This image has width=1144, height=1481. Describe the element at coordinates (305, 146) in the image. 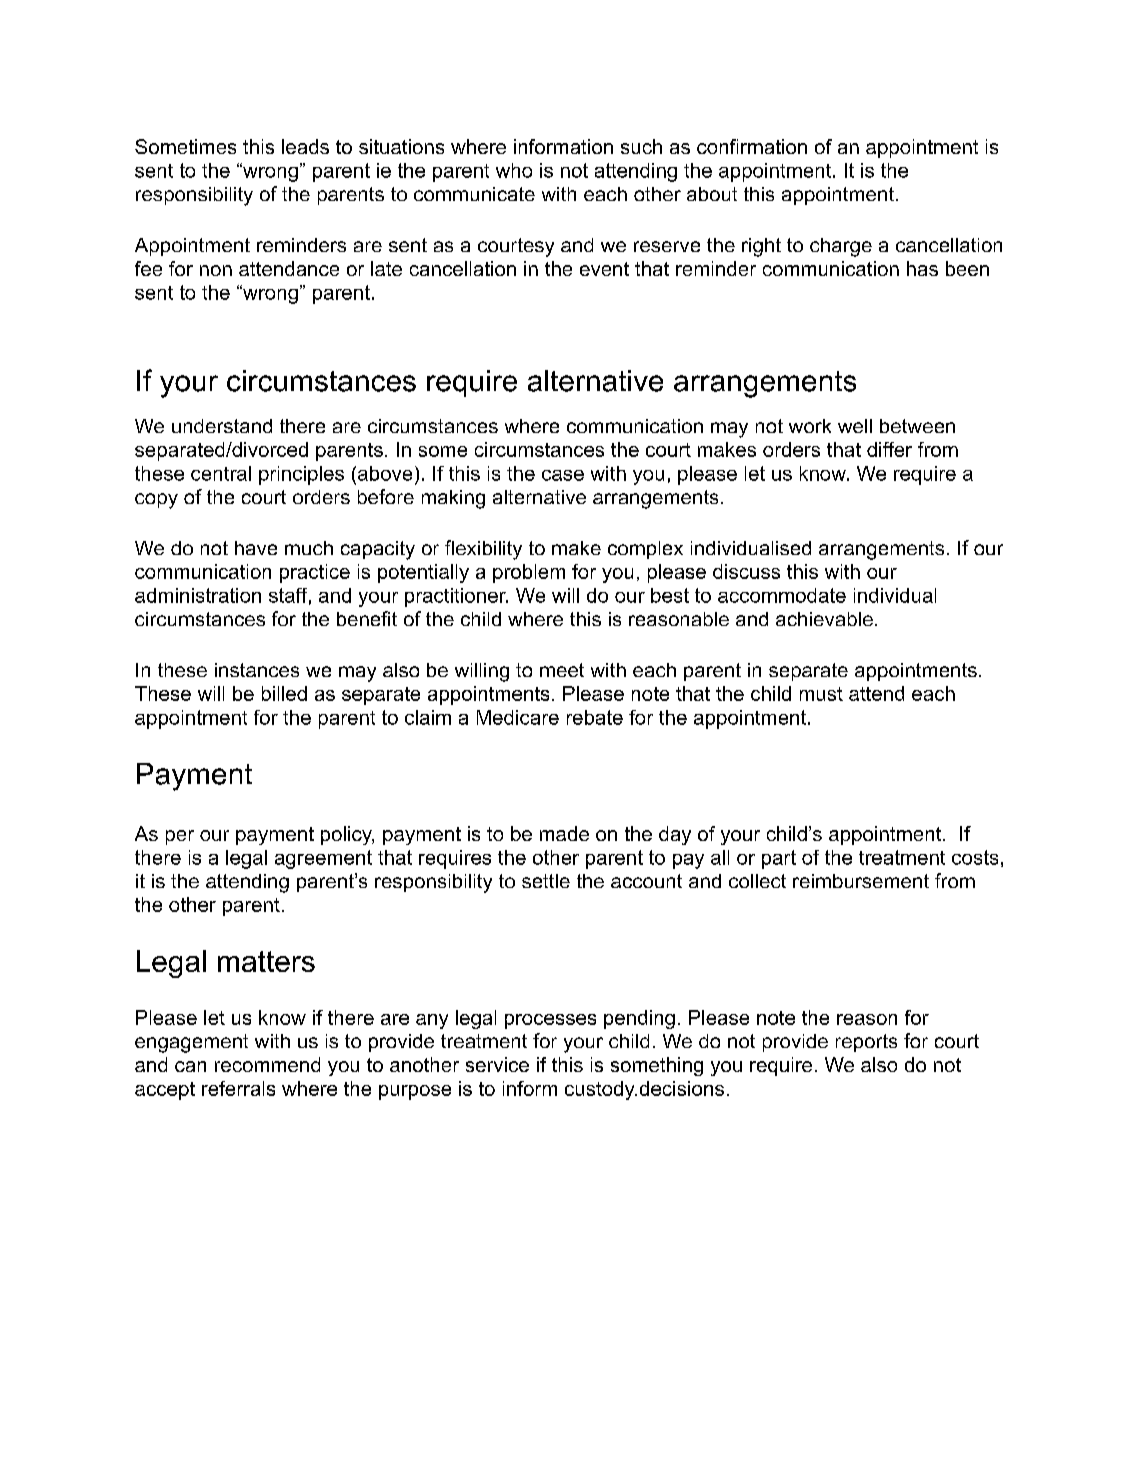

I see `leads` at that location.
